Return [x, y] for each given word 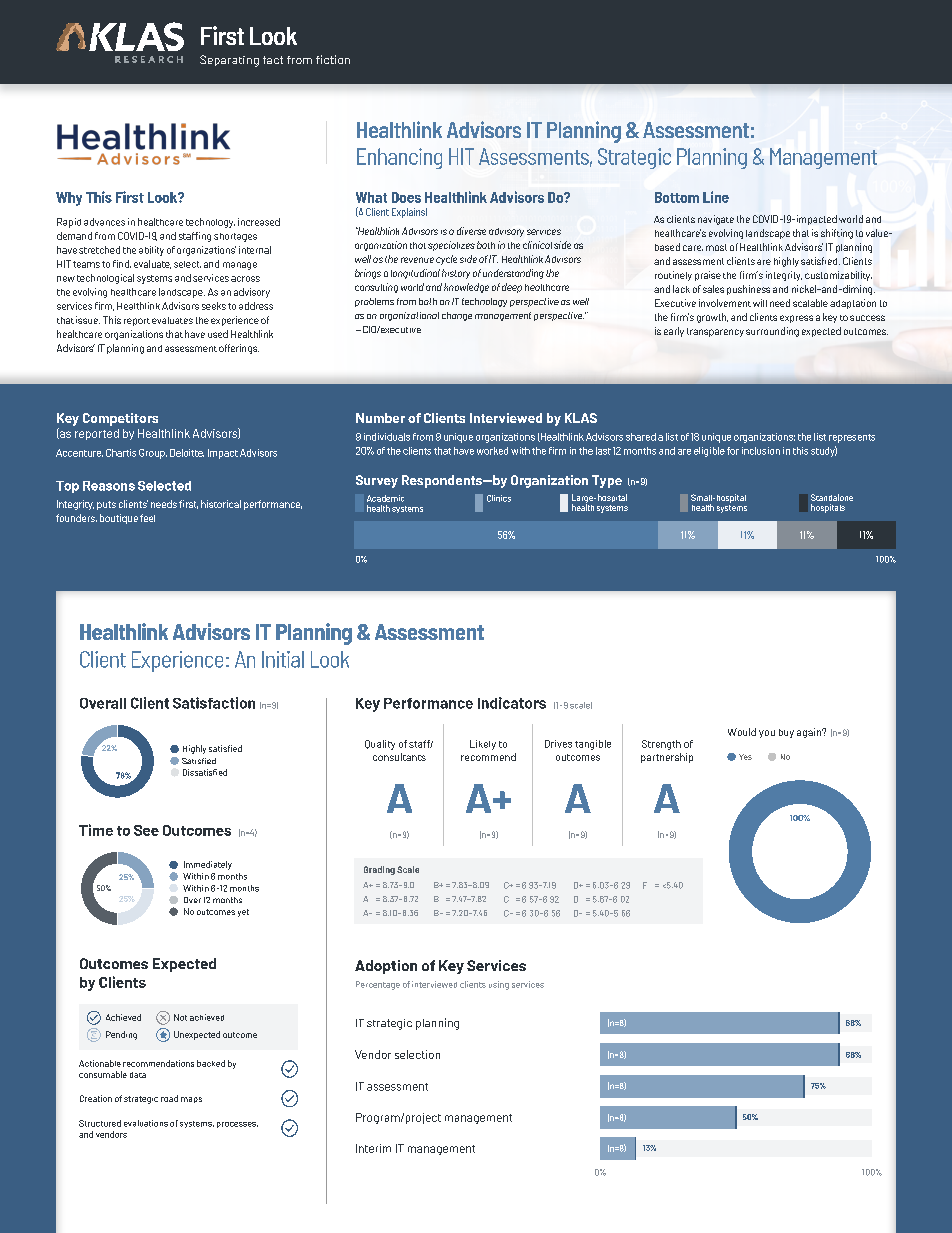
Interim [373, 1148]
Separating [229, 61]
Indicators [512, 703]
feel [147, 518]
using [499, 985]
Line [716, 197]
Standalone [832, 497]
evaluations [146, 1123]
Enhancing [399, 158]
